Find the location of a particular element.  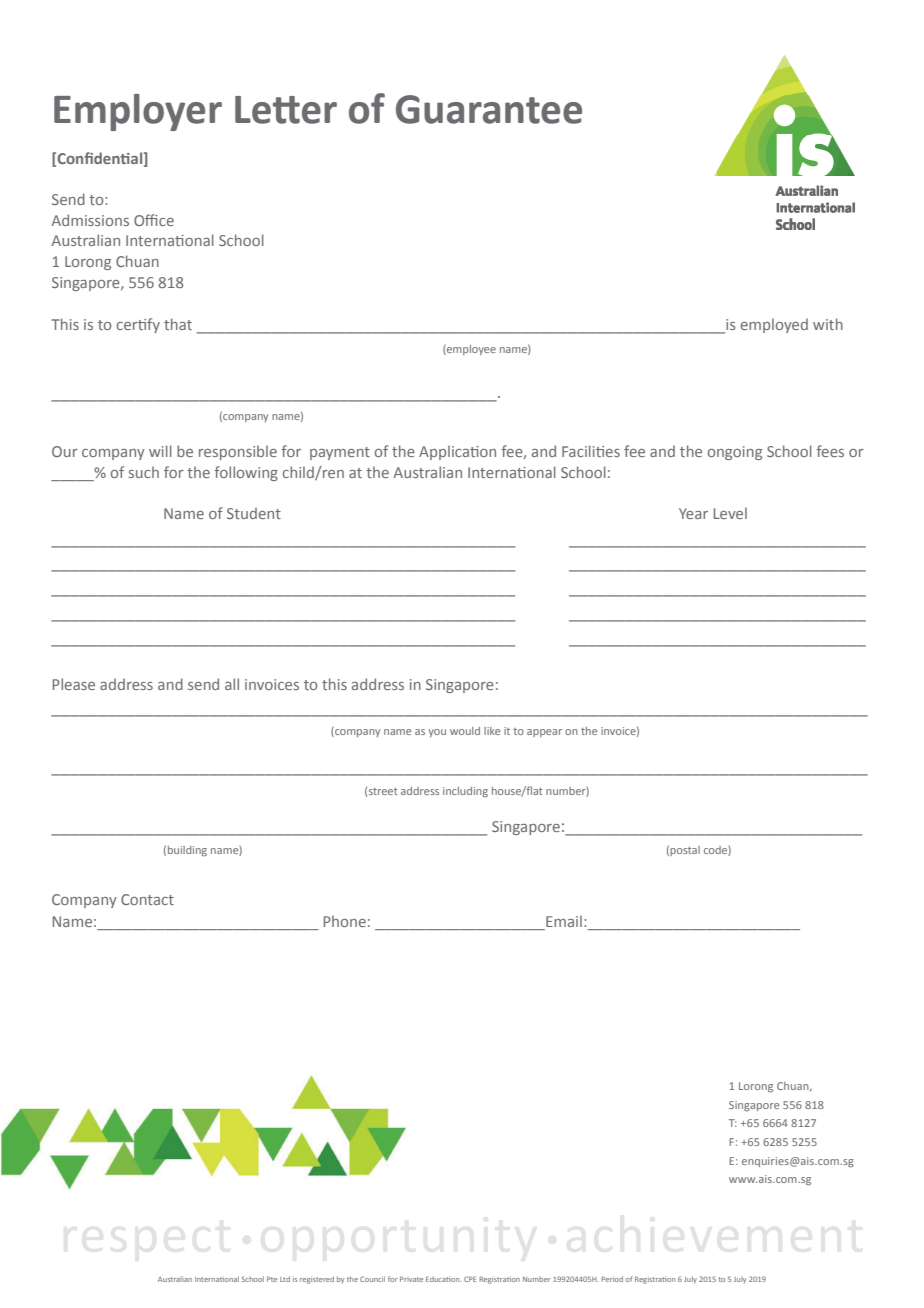

Pte is located at coordinates (272, 1279).
